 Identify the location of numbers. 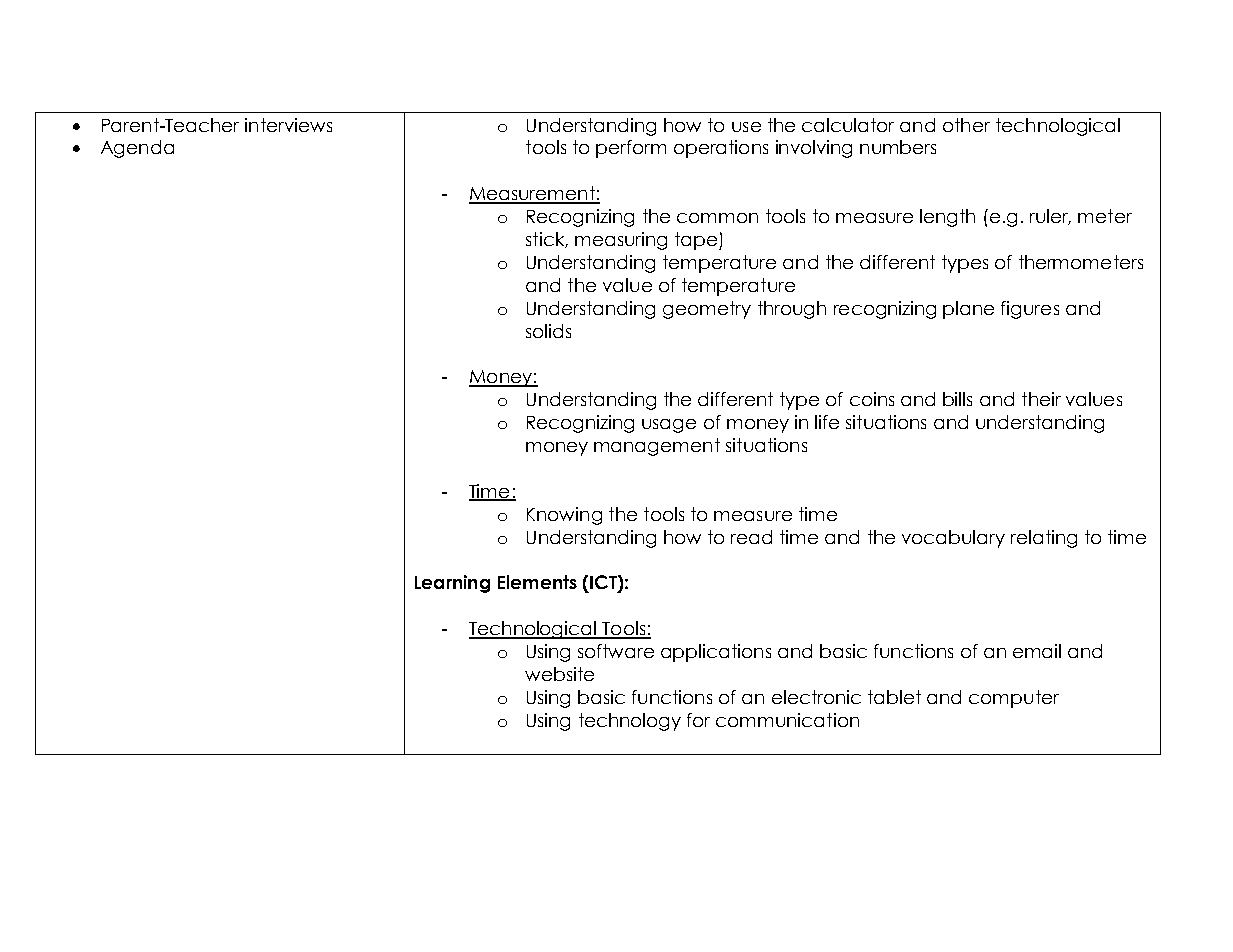
(898, 147).
